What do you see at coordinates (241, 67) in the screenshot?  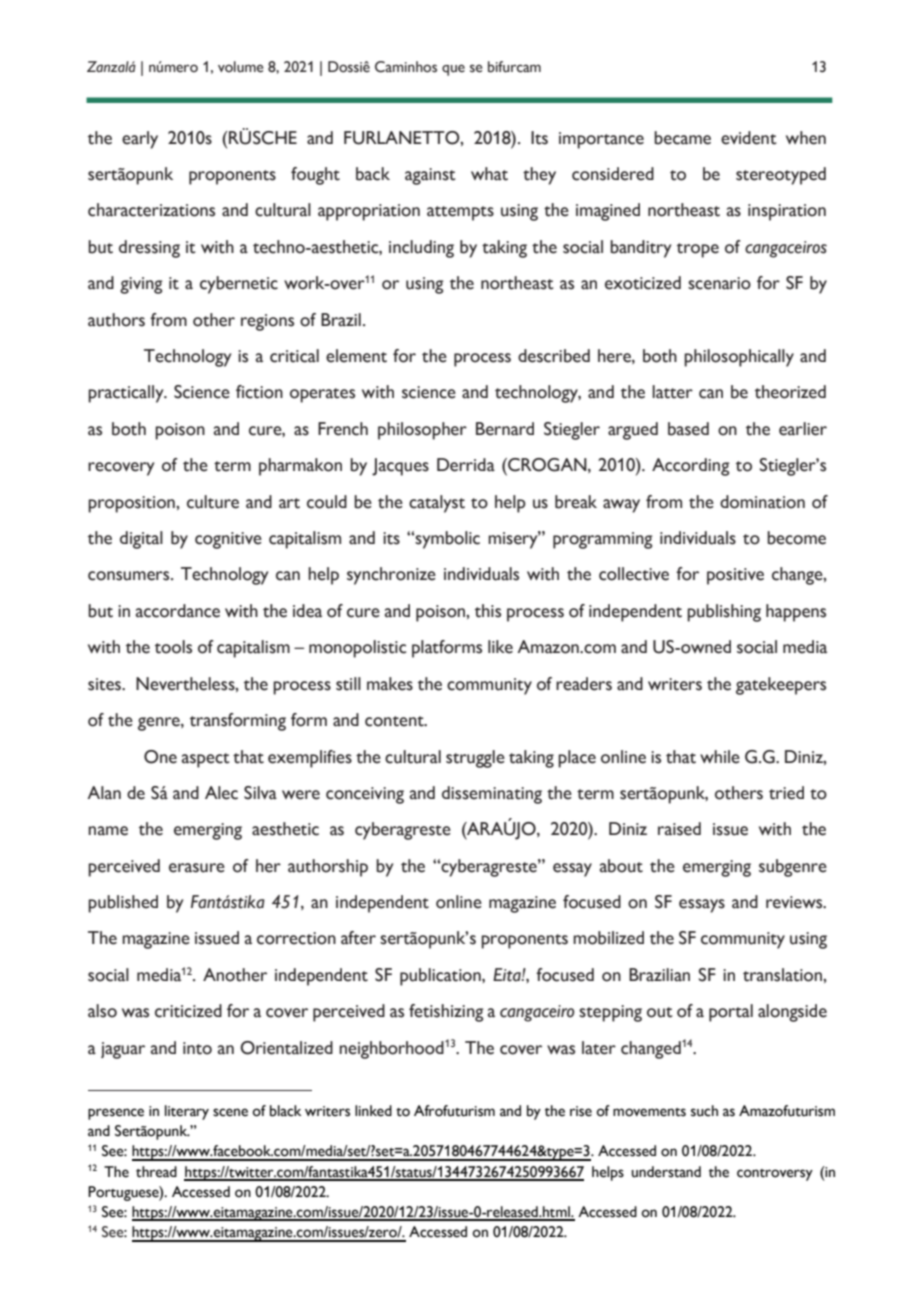 I see `volume` at bounding box center [241, 67].
